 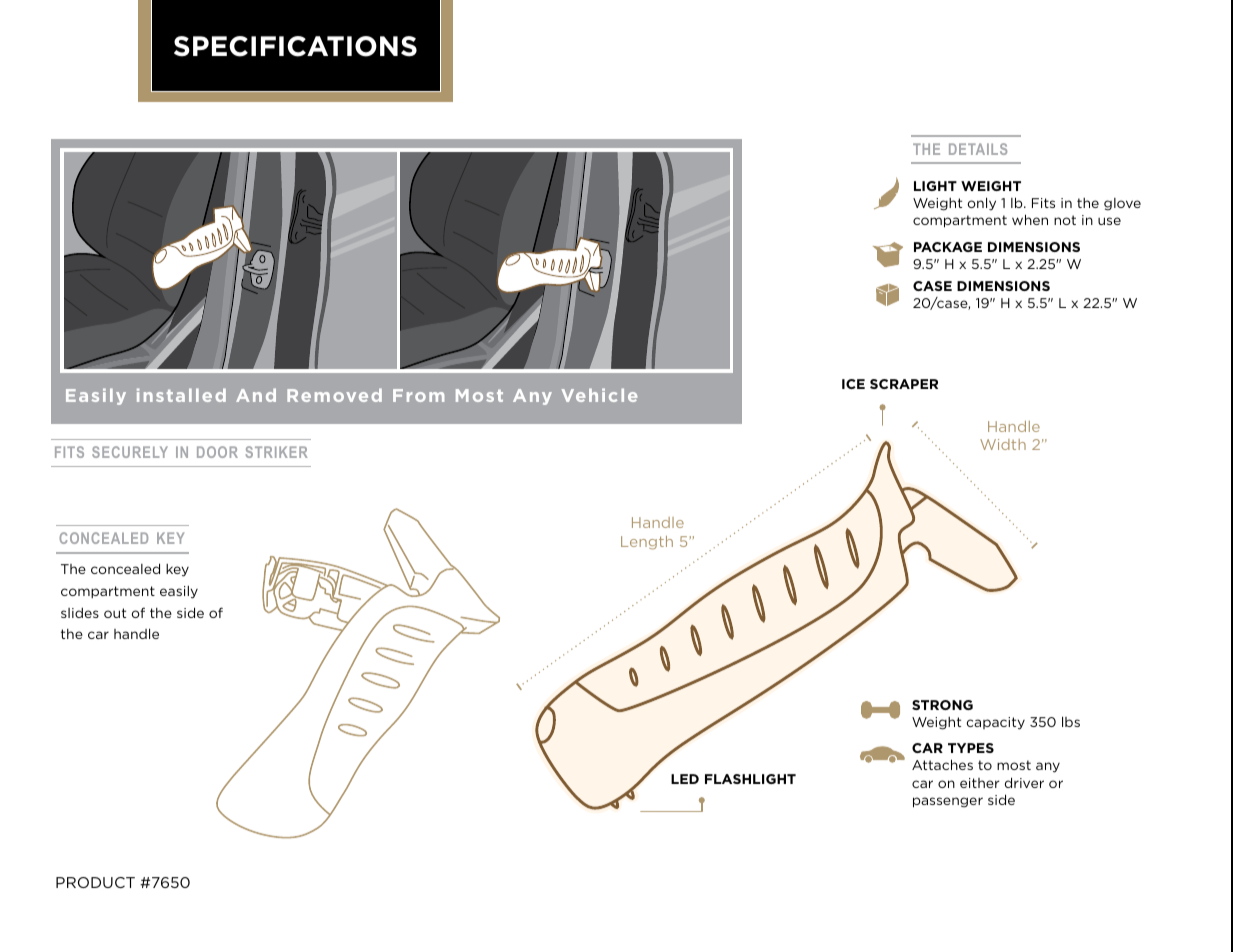 What do you see at coordinates (904, 384) in the page?
I see `SCRAPER` at bounding box center [904, 384].
